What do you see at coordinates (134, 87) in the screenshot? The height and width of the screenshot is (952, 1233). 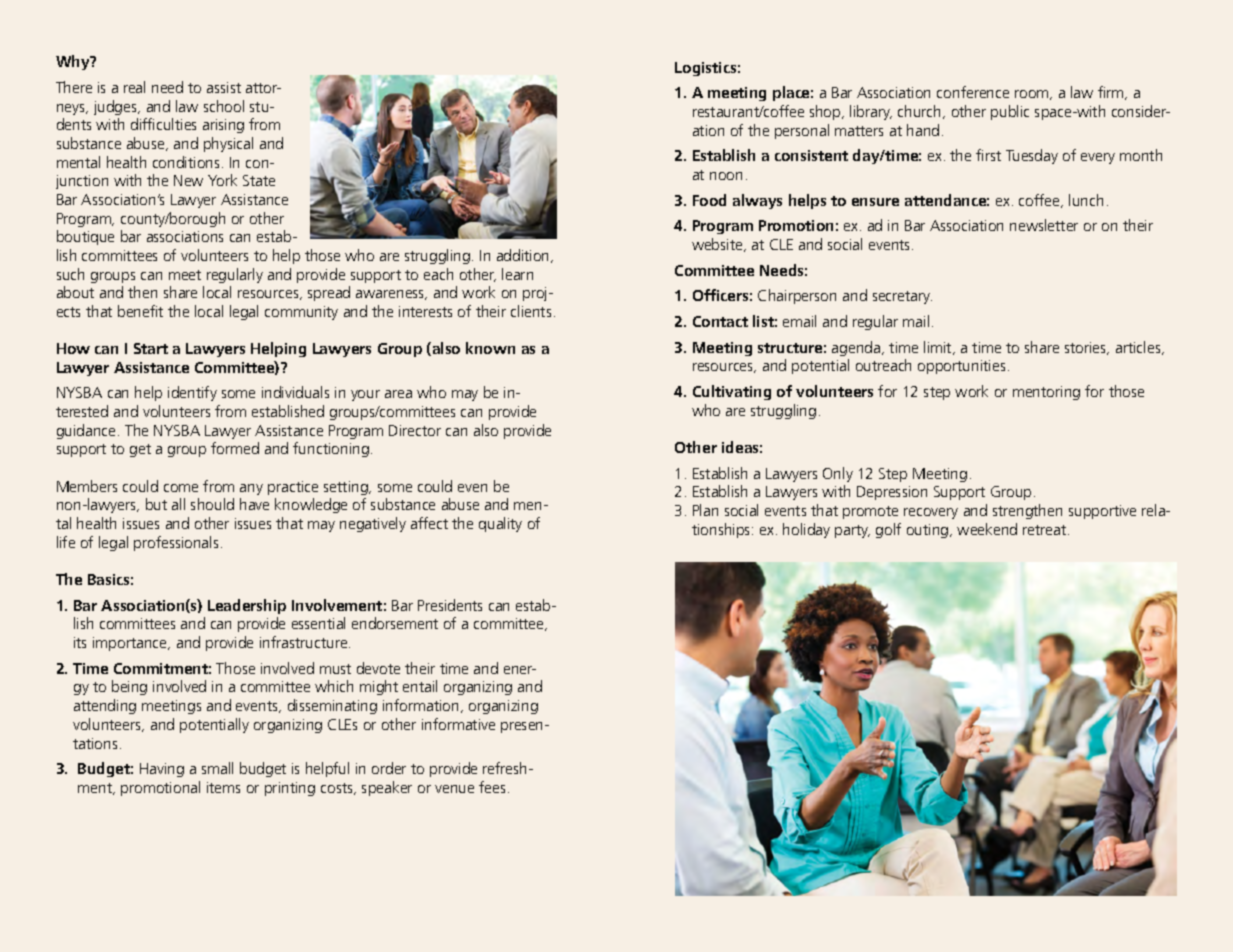 I see `real` at bounding box center [134, 87].
